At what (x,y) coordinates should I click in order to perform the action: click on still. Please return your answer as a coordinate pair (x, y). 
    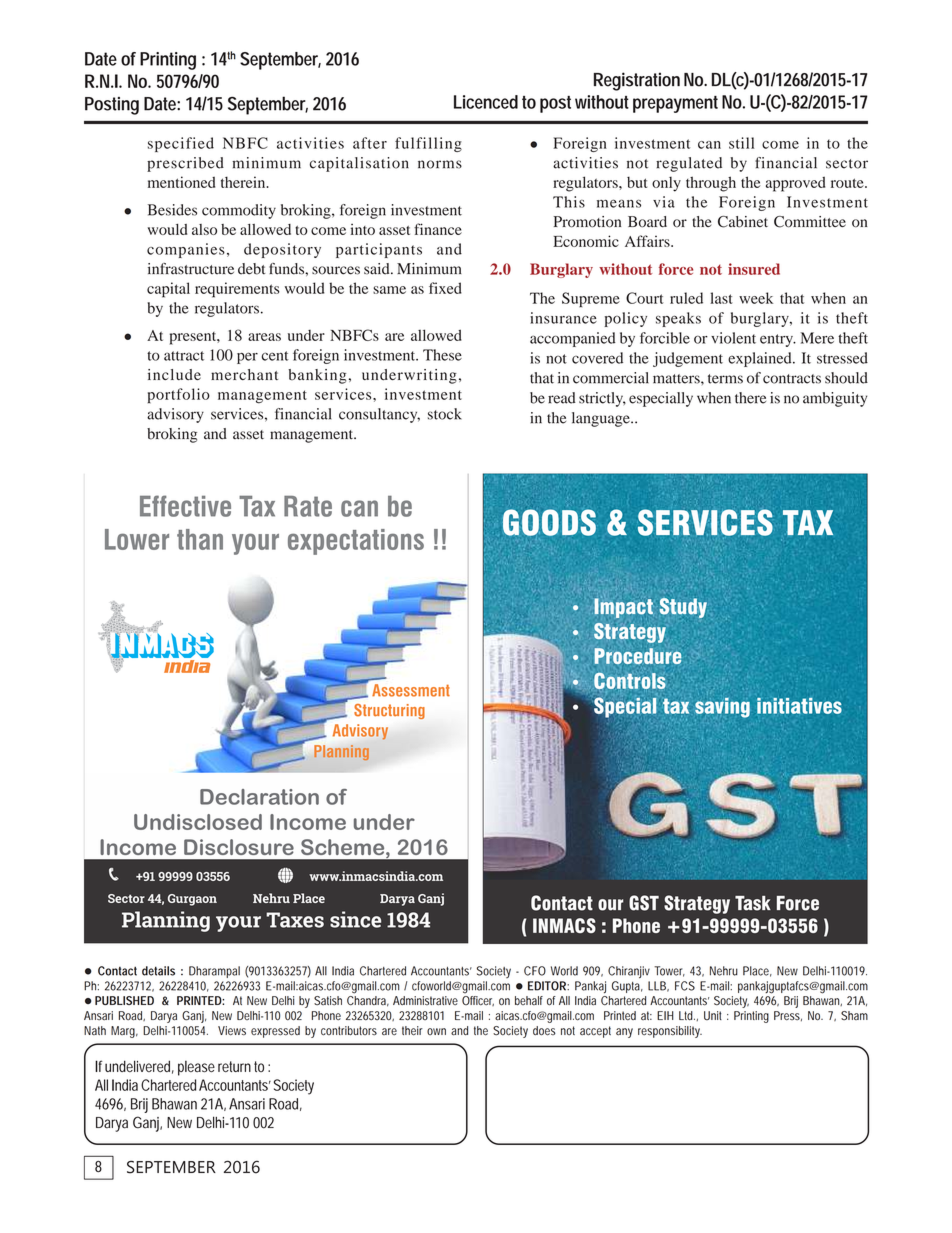
    Looking at the image, I should click on (741, 143).
